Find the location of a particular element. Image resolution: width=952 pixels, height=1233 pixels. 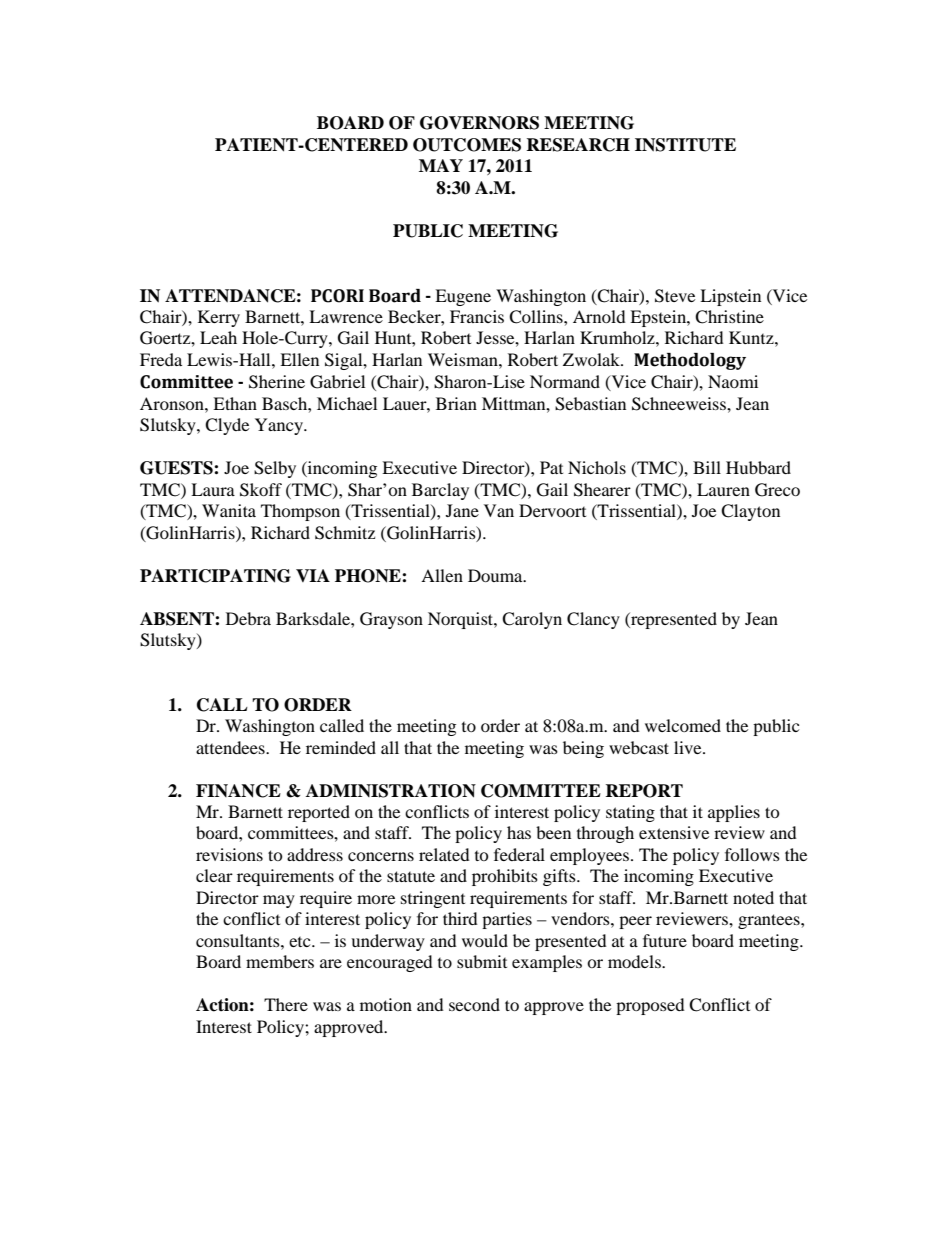

Methodology is located at coordinates (690, 361).
